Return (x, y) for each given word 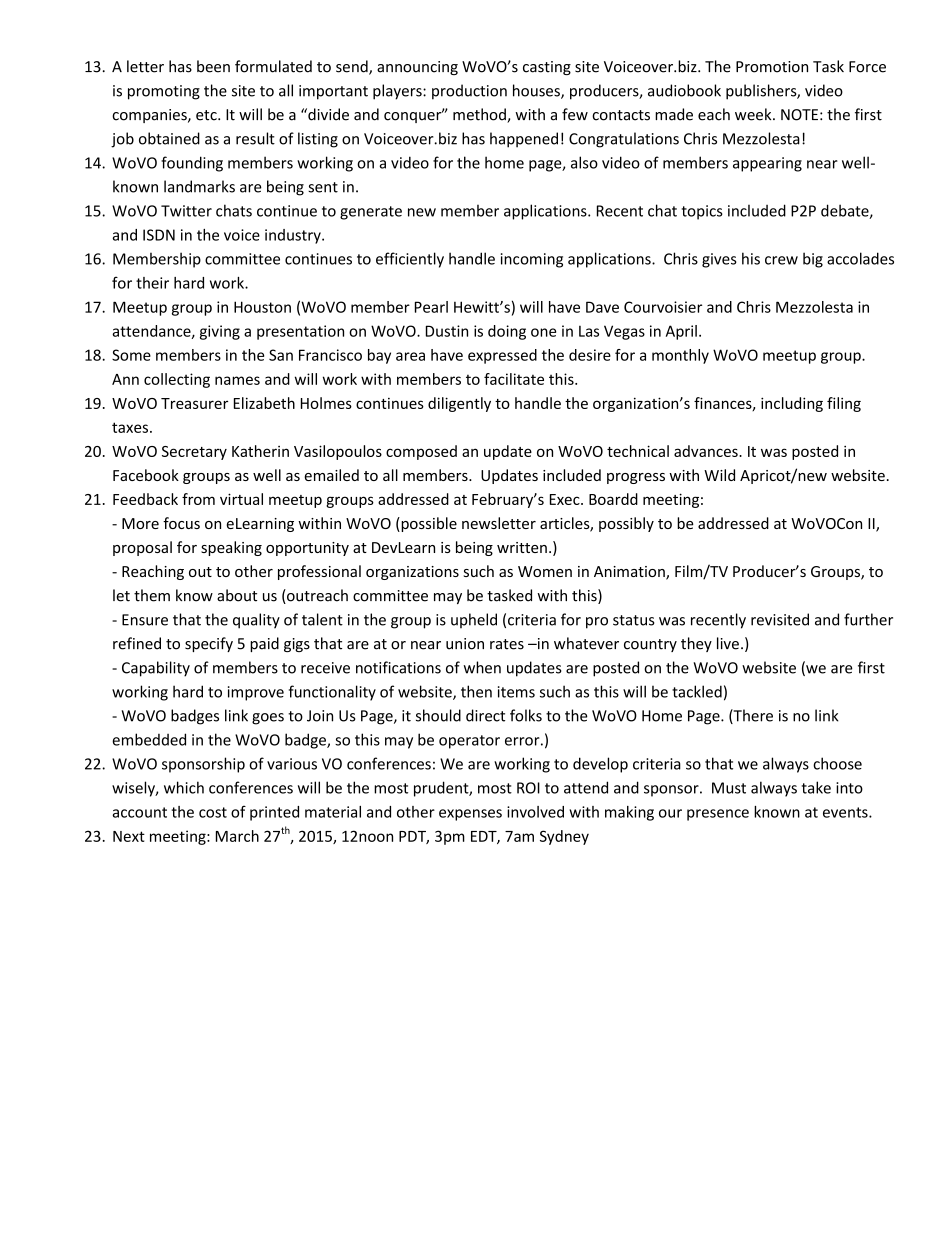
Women (545, 571)
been (213, 66)
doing (507, 332)
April (681, 332)
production (469, 92)
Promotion (772, 67)
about (237, 595)
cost (213, 812)
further (868, 619)
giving (220, 332)
